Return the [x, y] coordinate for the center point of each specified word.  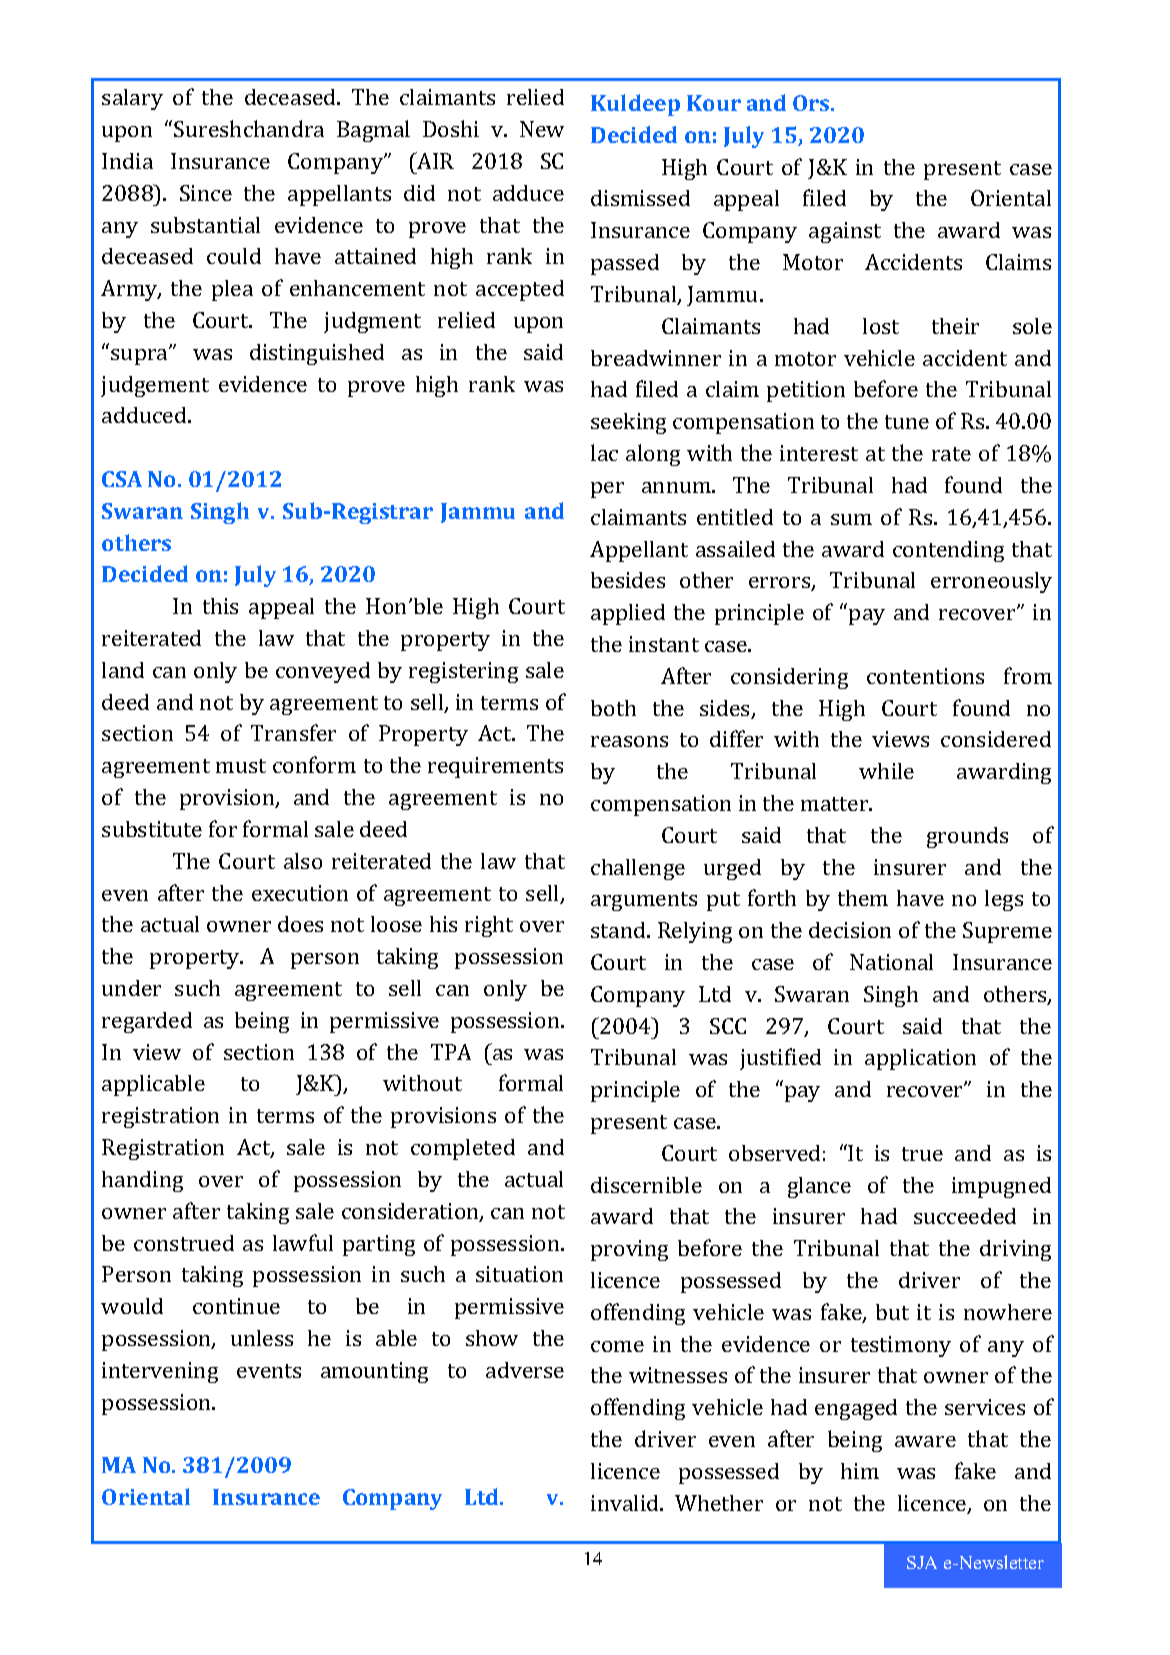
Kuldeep [635, 105]
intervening [160, 1372]
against [845, 232]
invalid [626, 1503]
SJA [922, 1562]
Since [206, 193]
